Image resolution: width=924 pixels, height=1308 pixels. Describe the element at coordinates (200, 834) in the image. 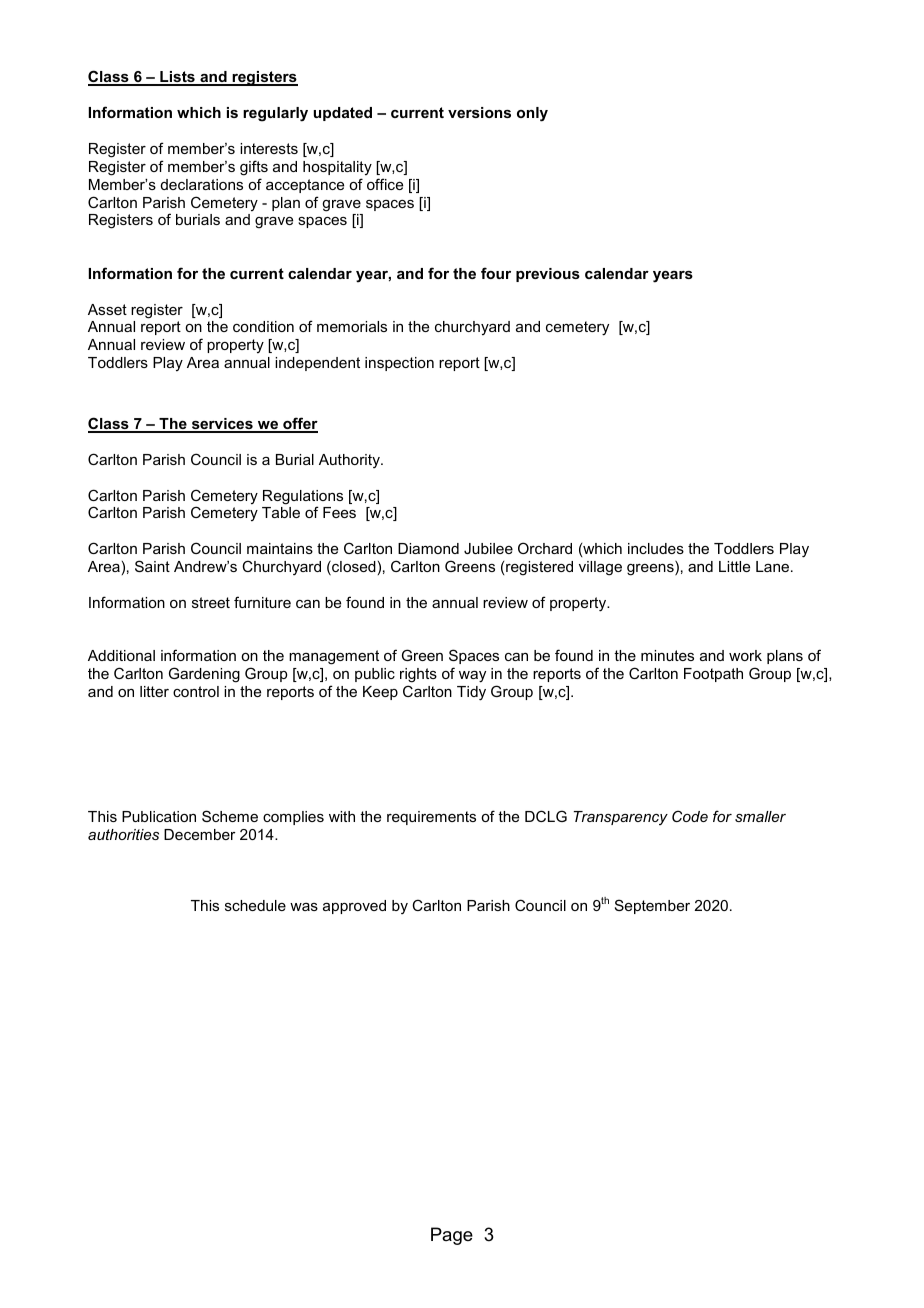

I see `December` at that location.
